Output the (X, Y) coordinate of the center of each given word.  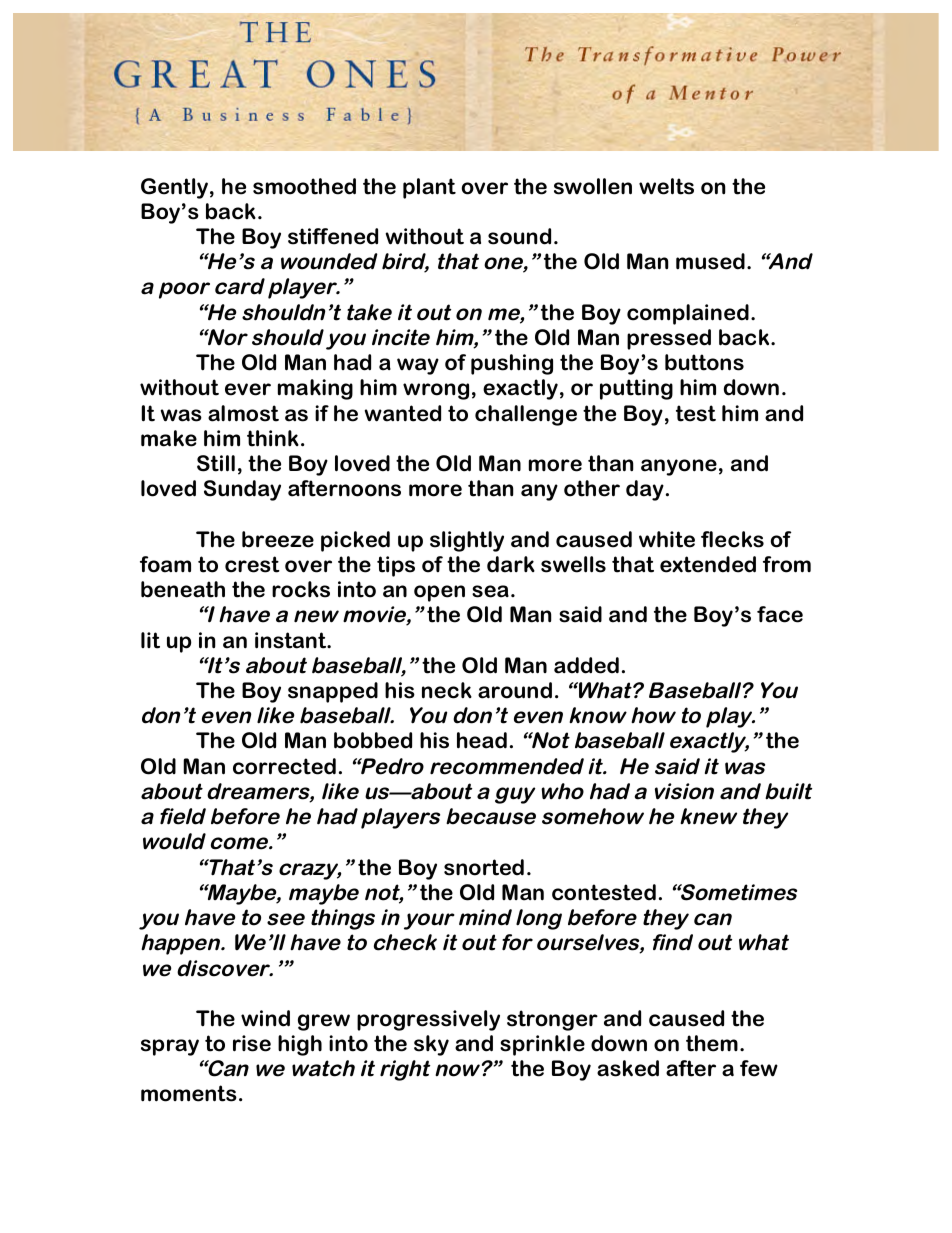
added (586, 665)
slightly (467, 541)
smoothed (304, 186)
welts (666, 186)
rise (252, 1043)
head (482, 740)
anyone (679, 467)
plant (429, 188)
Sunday (242, 490)
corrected (284, 766)
